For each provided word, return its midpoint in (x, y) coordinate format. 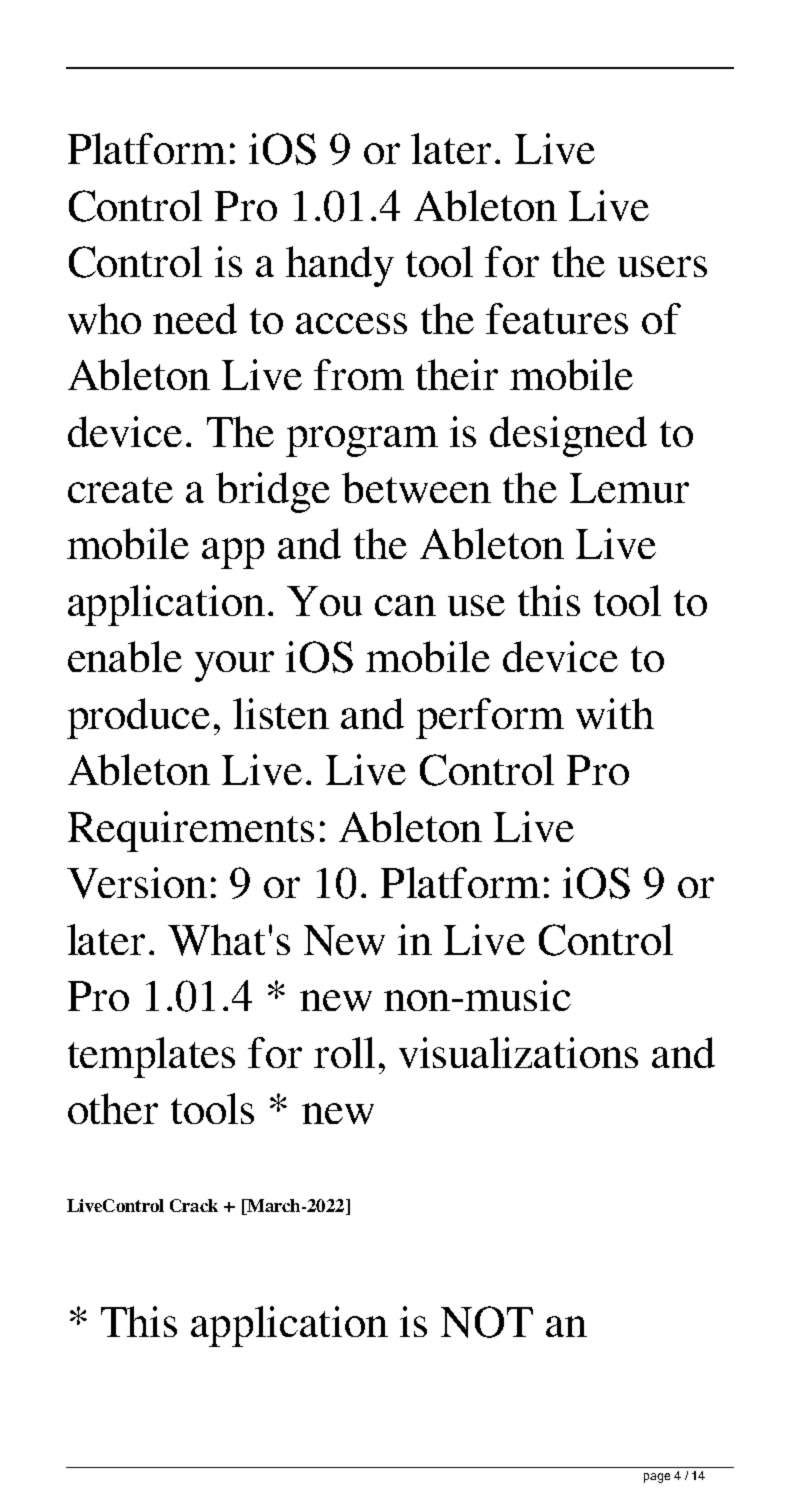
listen (281, 713)
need (195, 318)
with (615, 713)
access (351, 323)
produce (138, 718)
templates (151, 1057)
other (113, 1108)
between (416, 487)
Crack (194, 1205)
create (120, 490)
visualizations (518, 1052)
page (657, 1478)
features (557, 318)
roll (344, 1052)
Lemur (629, 488)
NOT (487, 1322)
